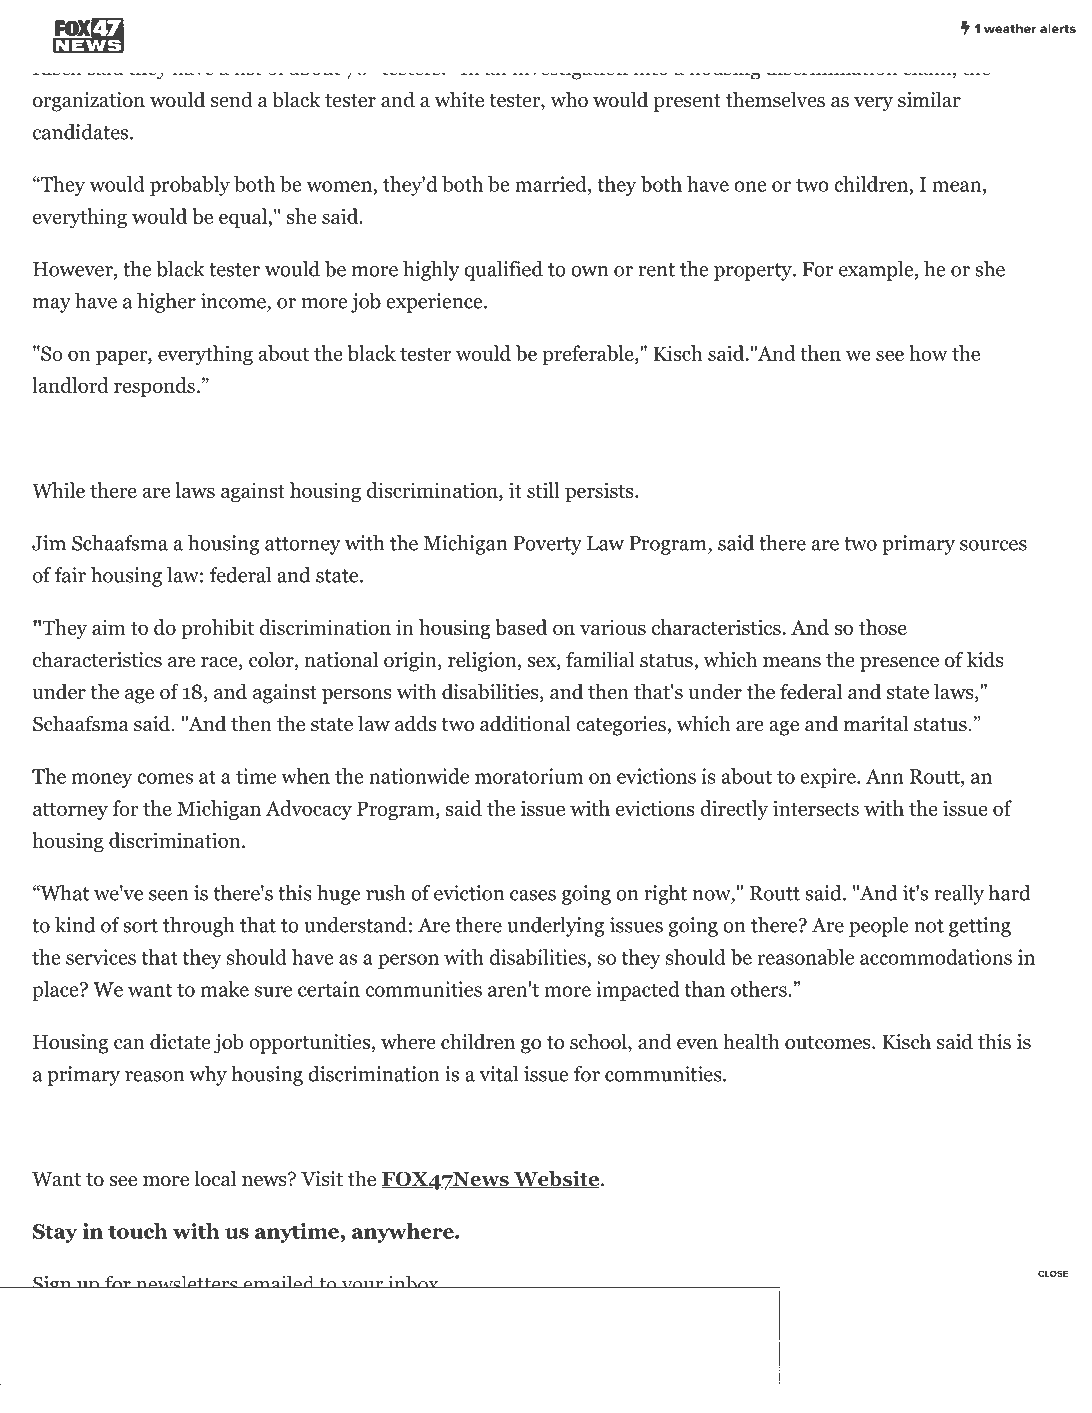 The image size is (1092, 1413). Describe the element at coordinates (70, 575) in the image. I see `fair` at that location.
